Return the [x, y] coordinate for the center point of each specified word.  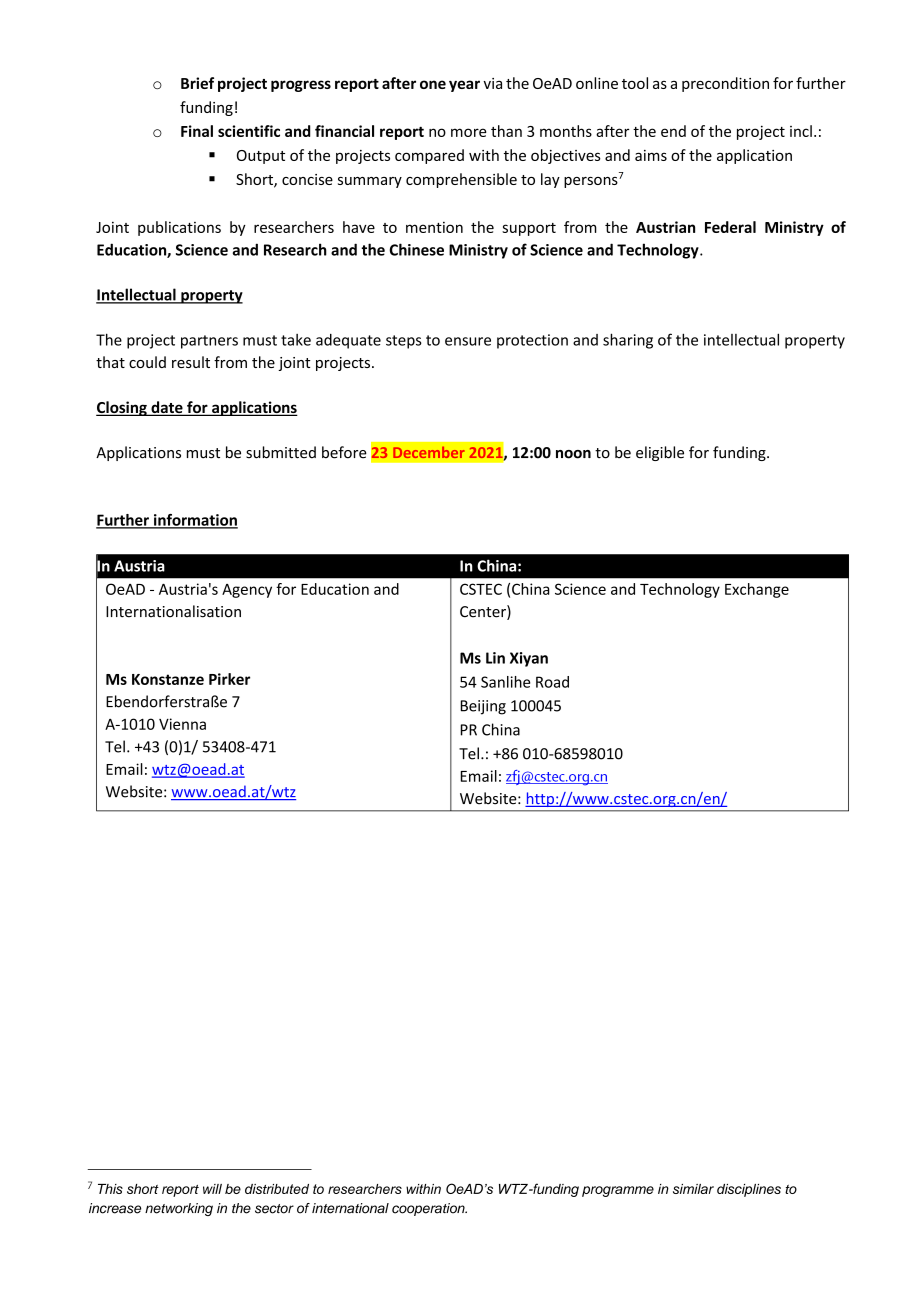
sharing [628, 341]
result [191, 362]
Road [552, 682]
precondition [725, 84]
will [212, 1189]
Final [197, 131]
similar [693, 1189]
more [469, 132]
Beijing [483, 707]
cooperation [429, 1209]
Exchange [757, 590]
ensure [468, 341]
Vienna [182, 724]
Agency [247, 591]
